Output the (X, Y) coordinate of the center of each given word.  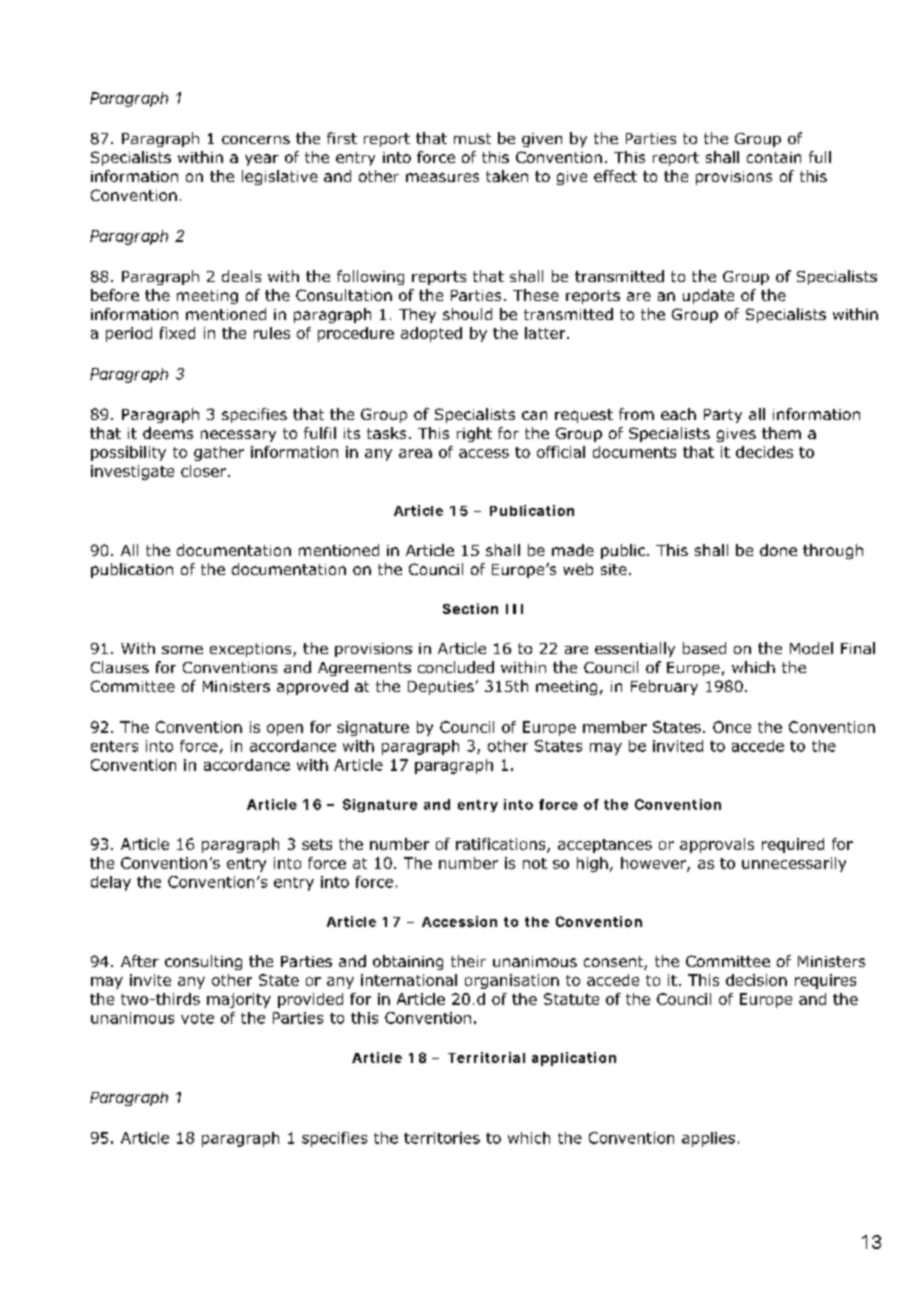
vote (197, 1018)
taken (507, 176)
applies (708, 1139)
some (182, 650)
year (262, 160)
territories (442, 1138)
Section (470, 608)
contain (774, 157)
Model (811, 648)
